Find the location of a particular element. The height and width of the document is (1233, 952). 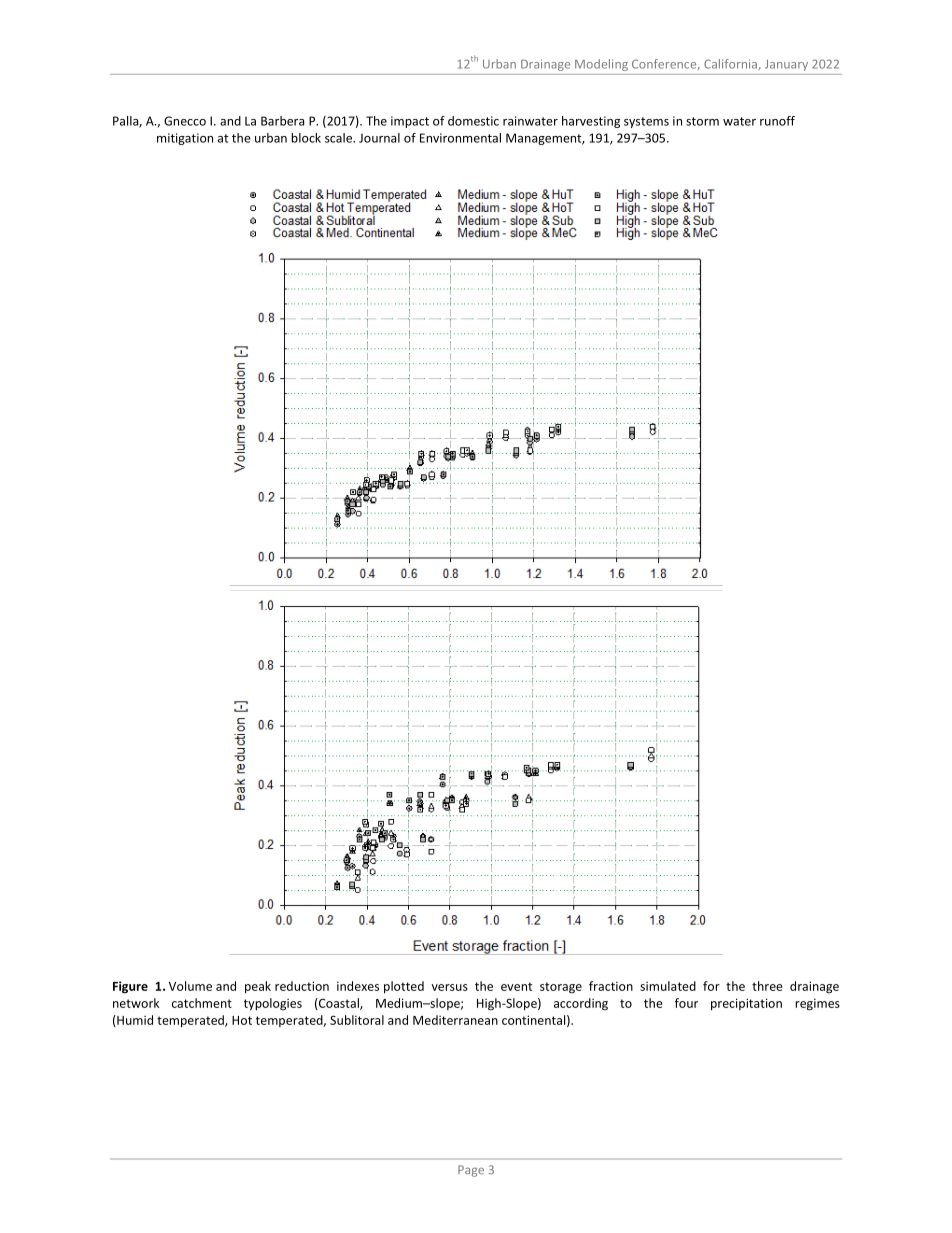

versus is located at coordinates (450, 987).
